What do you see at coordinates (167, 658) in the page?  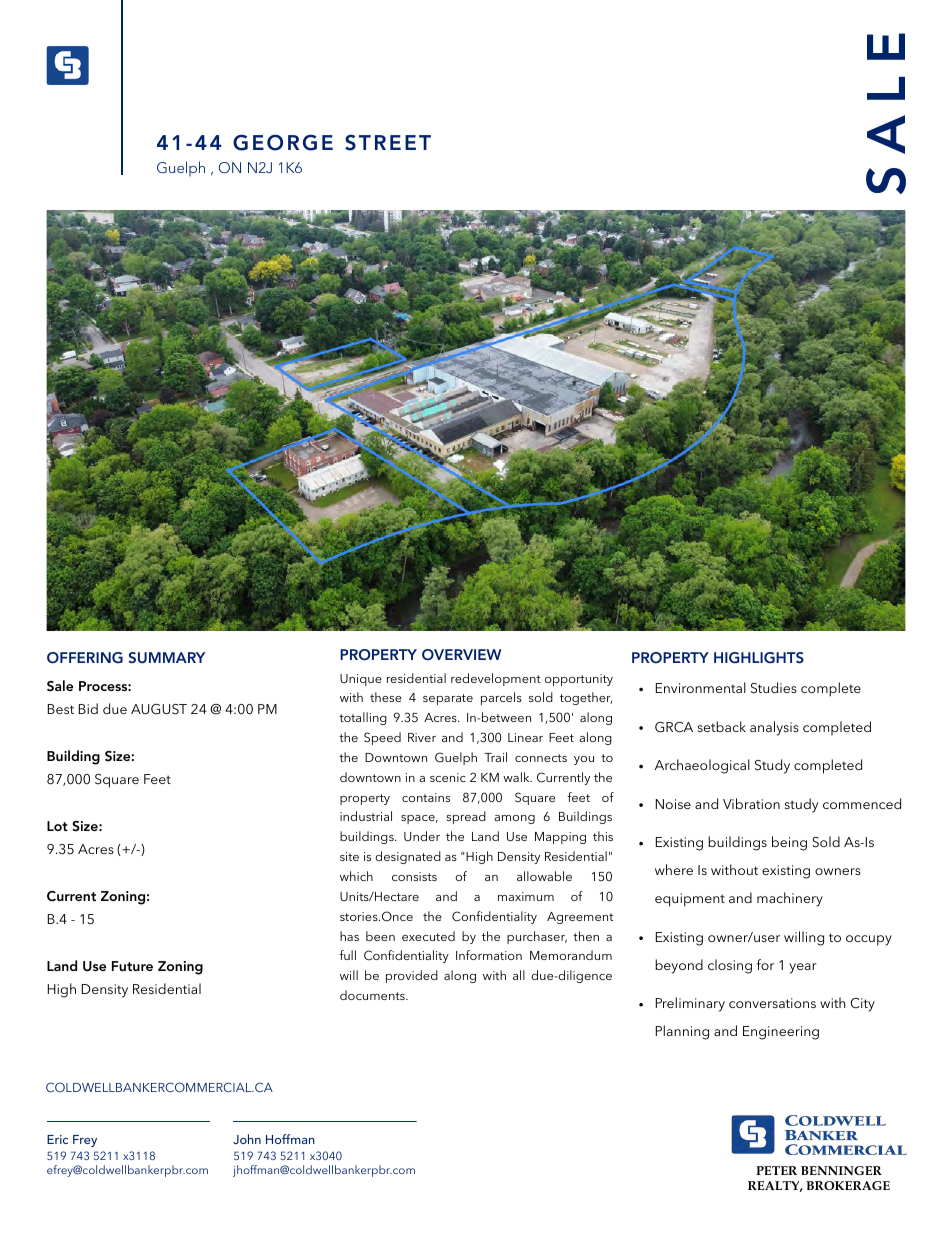 I see `SUMMARY` at bounding box center [167, 658].
